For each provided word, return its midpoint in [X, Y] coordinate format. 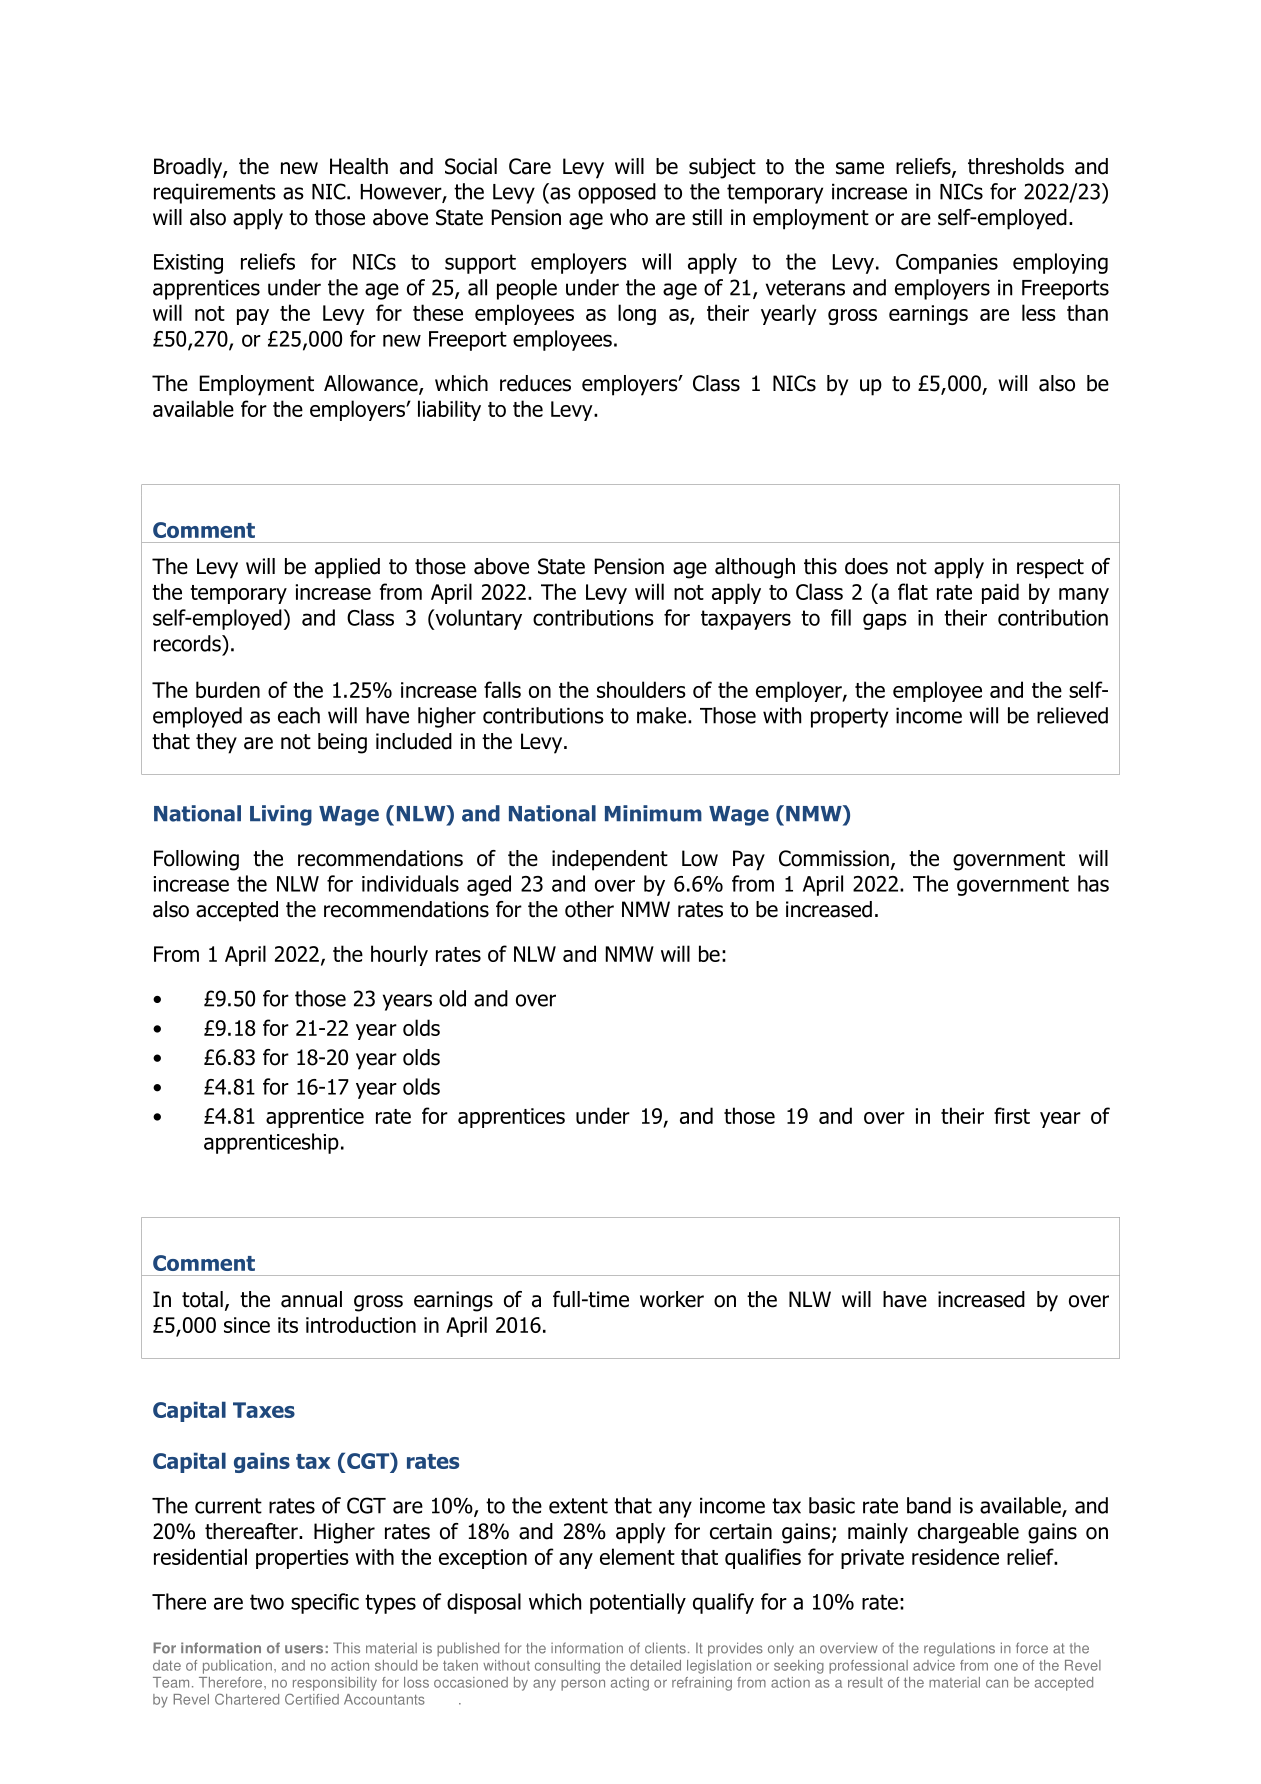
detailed [655, 1665]
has [1093, 883]
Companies [947, 264]
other [589, 909]
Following [196, 860]
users [304, 1649]
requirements [215, 193]
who [629, 217]
